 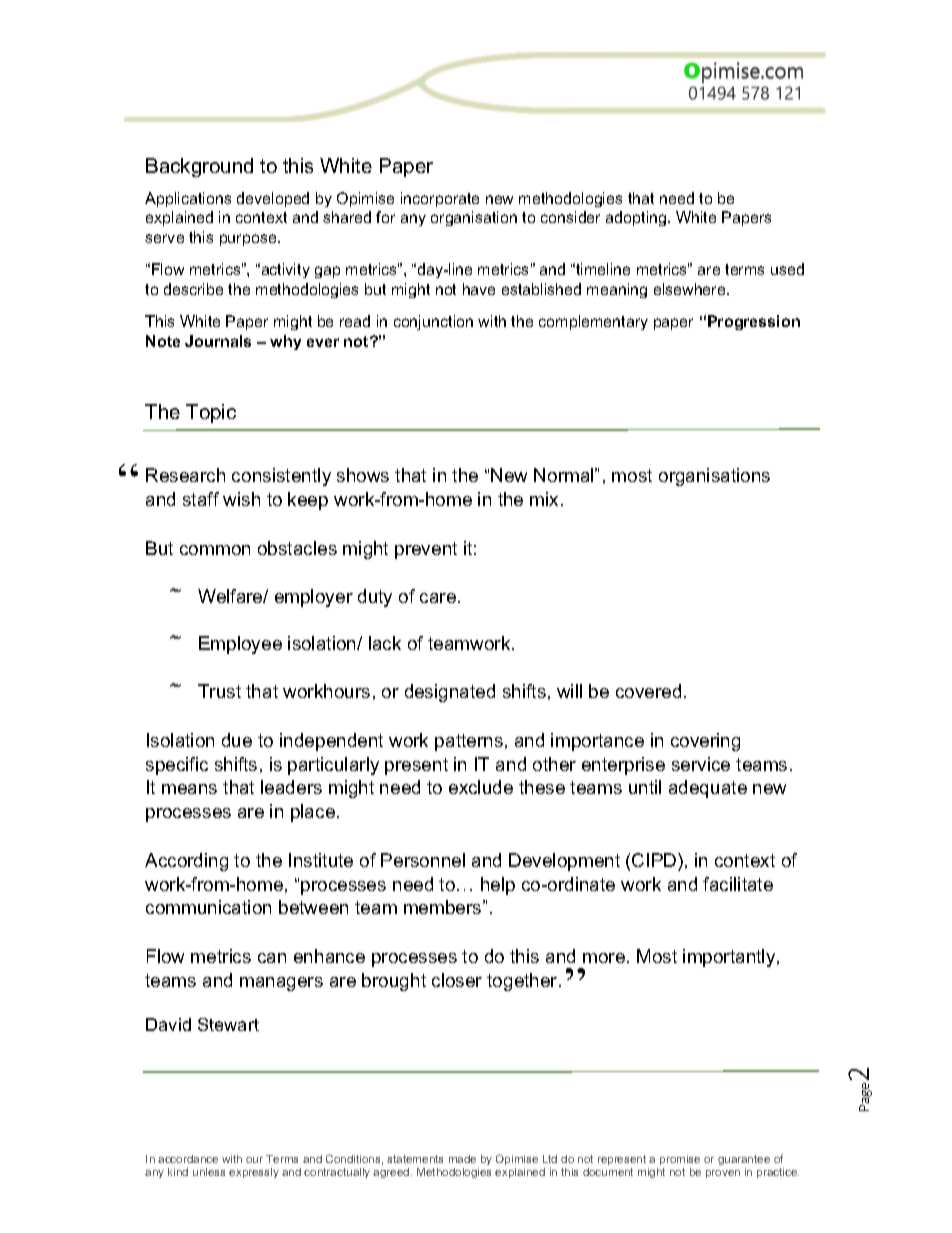 I want to click on mix, so click(x=546, y=499).
